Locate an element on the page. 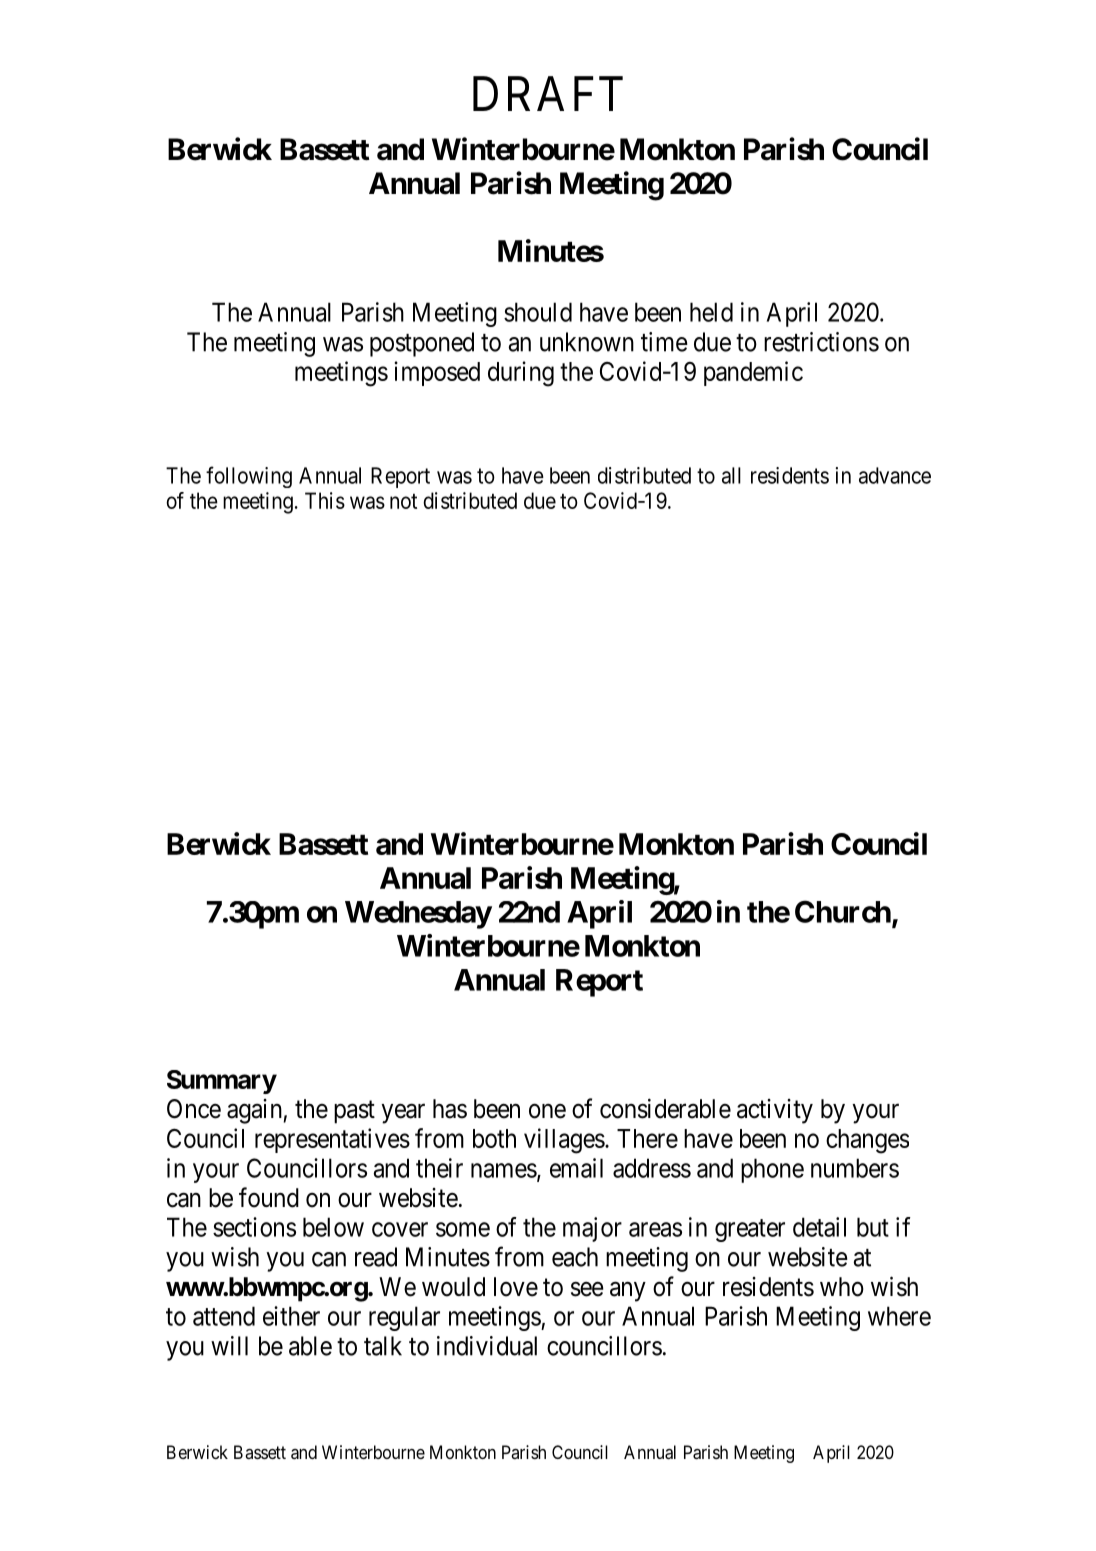  pandemic is located at coordinates (753, 373).
